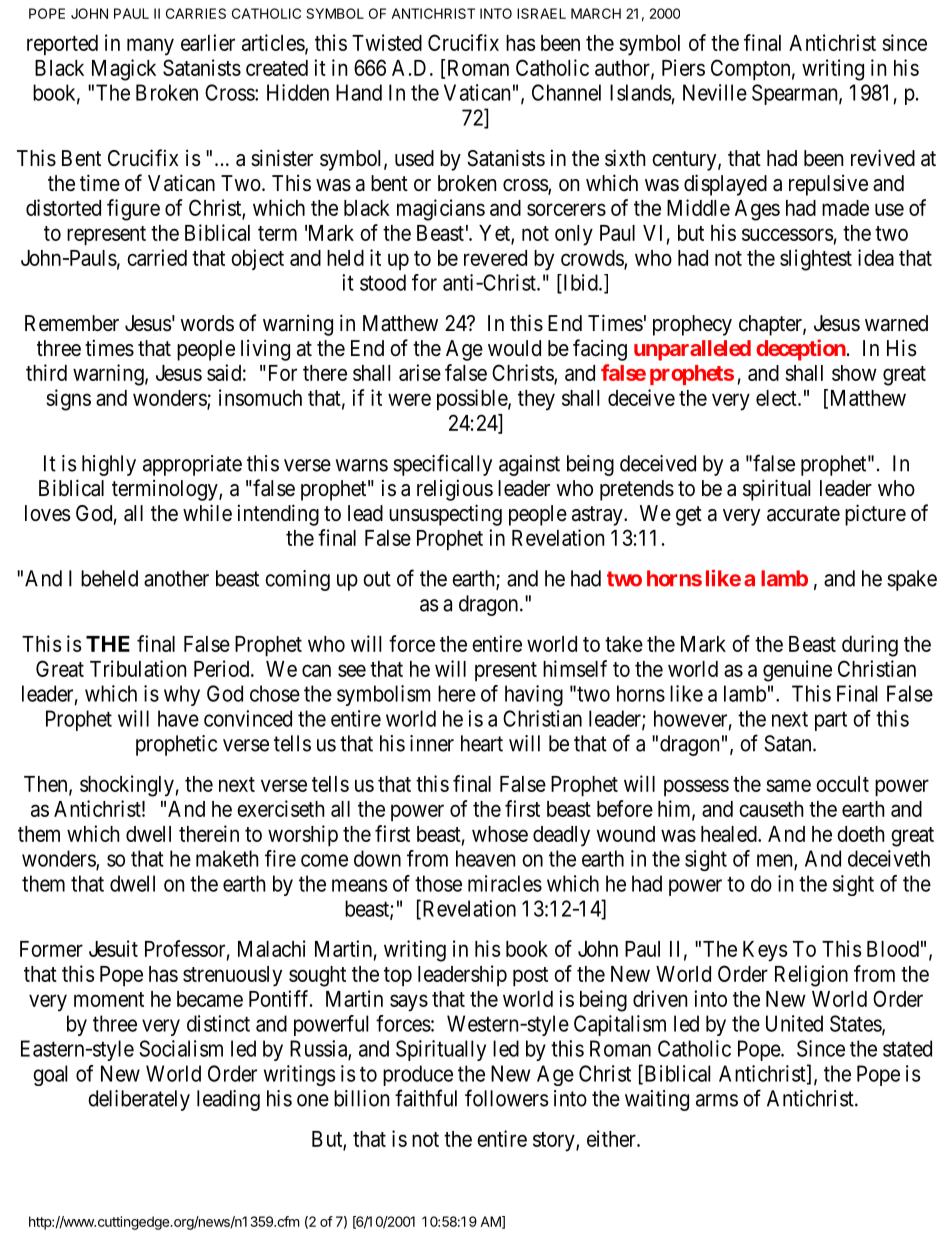 Image resolution: width=952 pixels, height=1233 pixels. What do you see at coordinates (506, 1098) in the document?
I see `followers` at bounding box center [506, 1098].
